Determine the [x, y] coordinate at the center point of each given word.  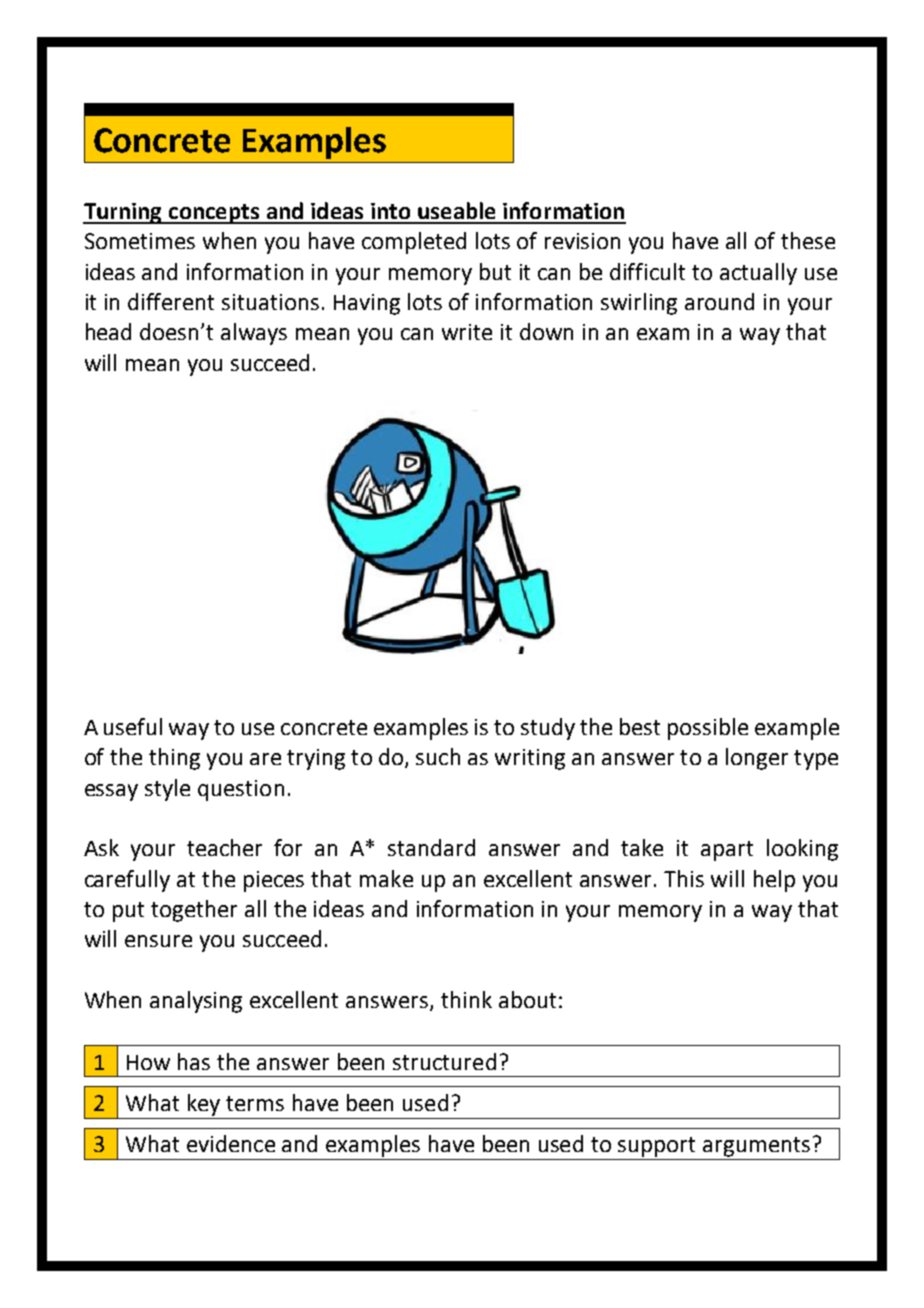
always [254, 334]
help [774, 881]
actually [758, 274]
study [548, 729]
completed [414, 243]
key [204, 1105]
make [386, 878]
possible [708, 729]
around [719, 301]
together [194, 911]
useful [133, 726]
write [467, 332]
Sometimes [140, 241]
